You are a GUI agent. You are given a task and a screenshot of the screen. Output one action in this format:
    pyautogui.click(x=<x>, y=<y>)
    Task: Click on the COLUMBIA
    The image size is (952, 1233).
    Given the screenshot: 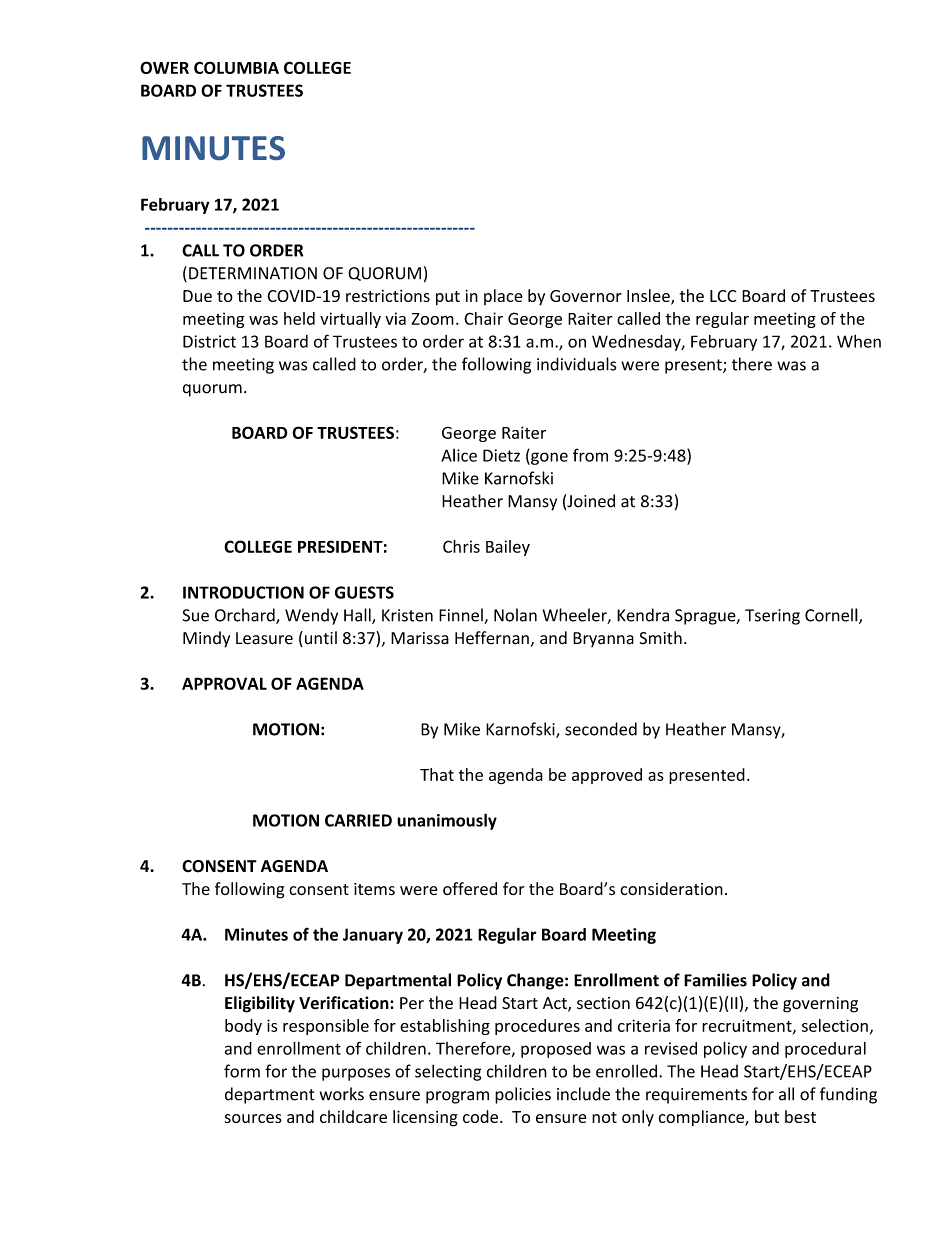 What is the action you would take?
    pyautogui.click(x=236, y=67)
